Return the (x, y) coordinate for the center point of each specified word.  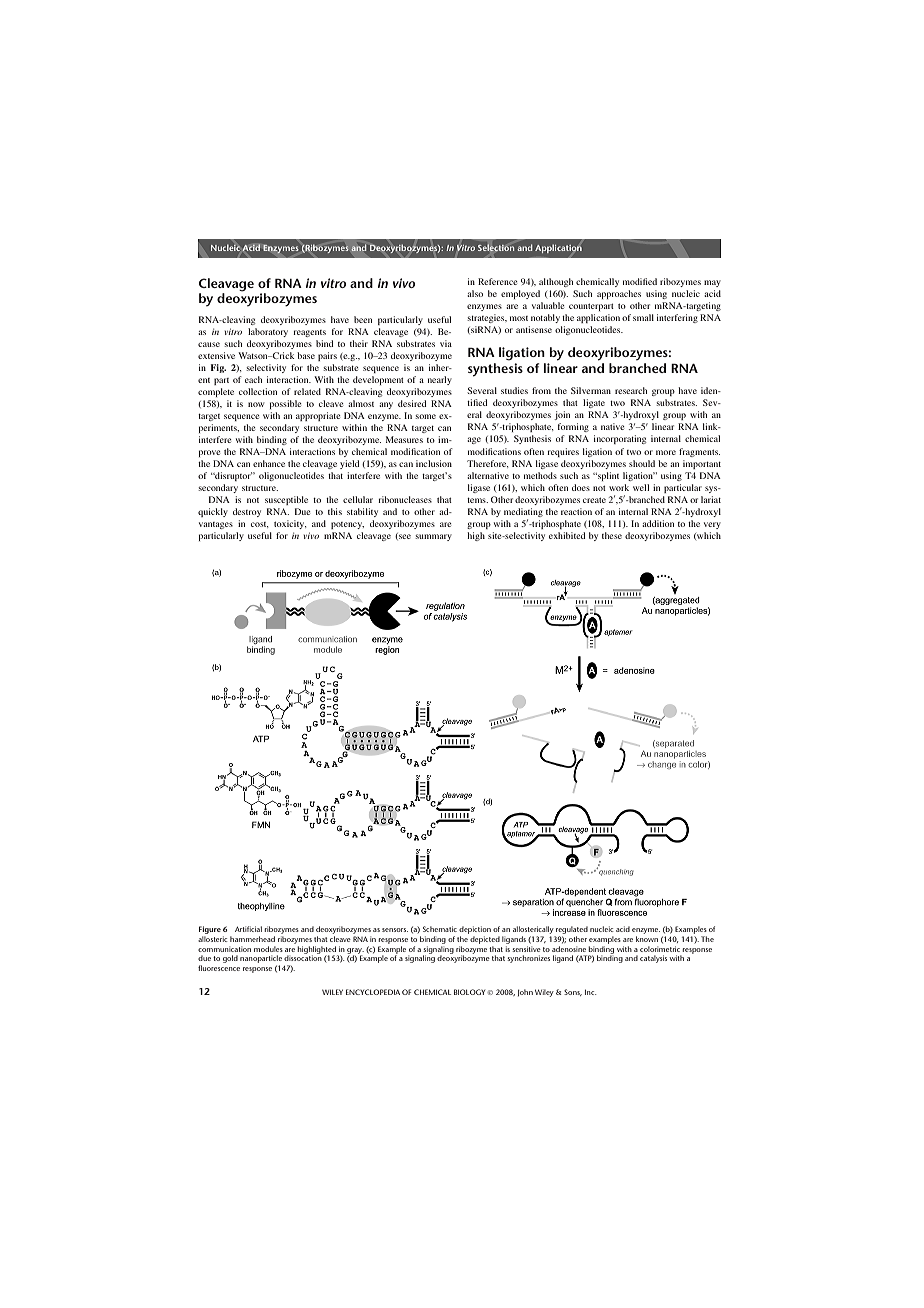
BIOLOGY (471, 992)
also (475, 293)
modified (640, 281)
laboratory (268, 332)
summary (433, 537)
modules (268, 949)
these (612, 535)
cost (260, 525)
